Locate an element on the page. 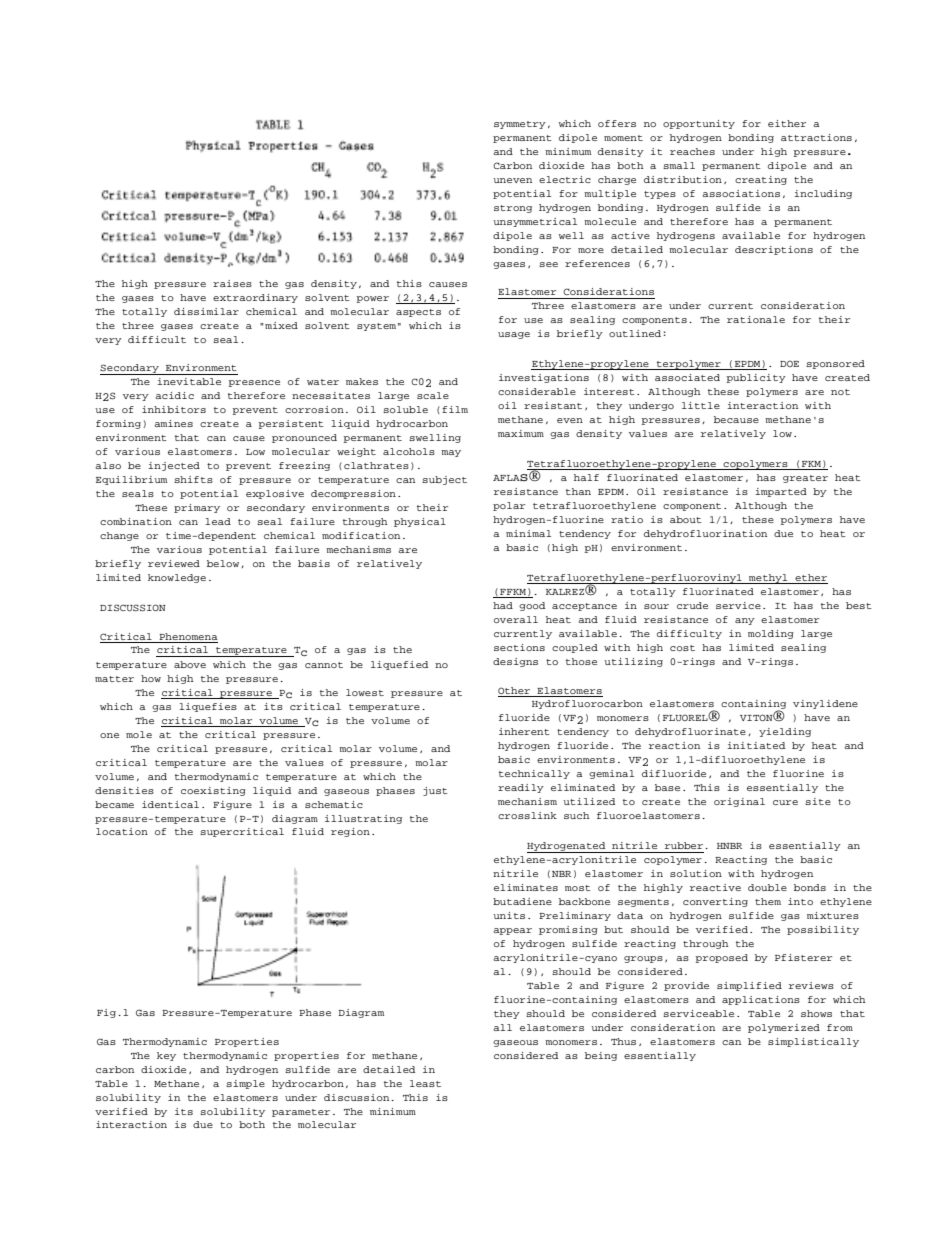 This document has height=1233, width=952. raises is located at coordinates (232, 283).
